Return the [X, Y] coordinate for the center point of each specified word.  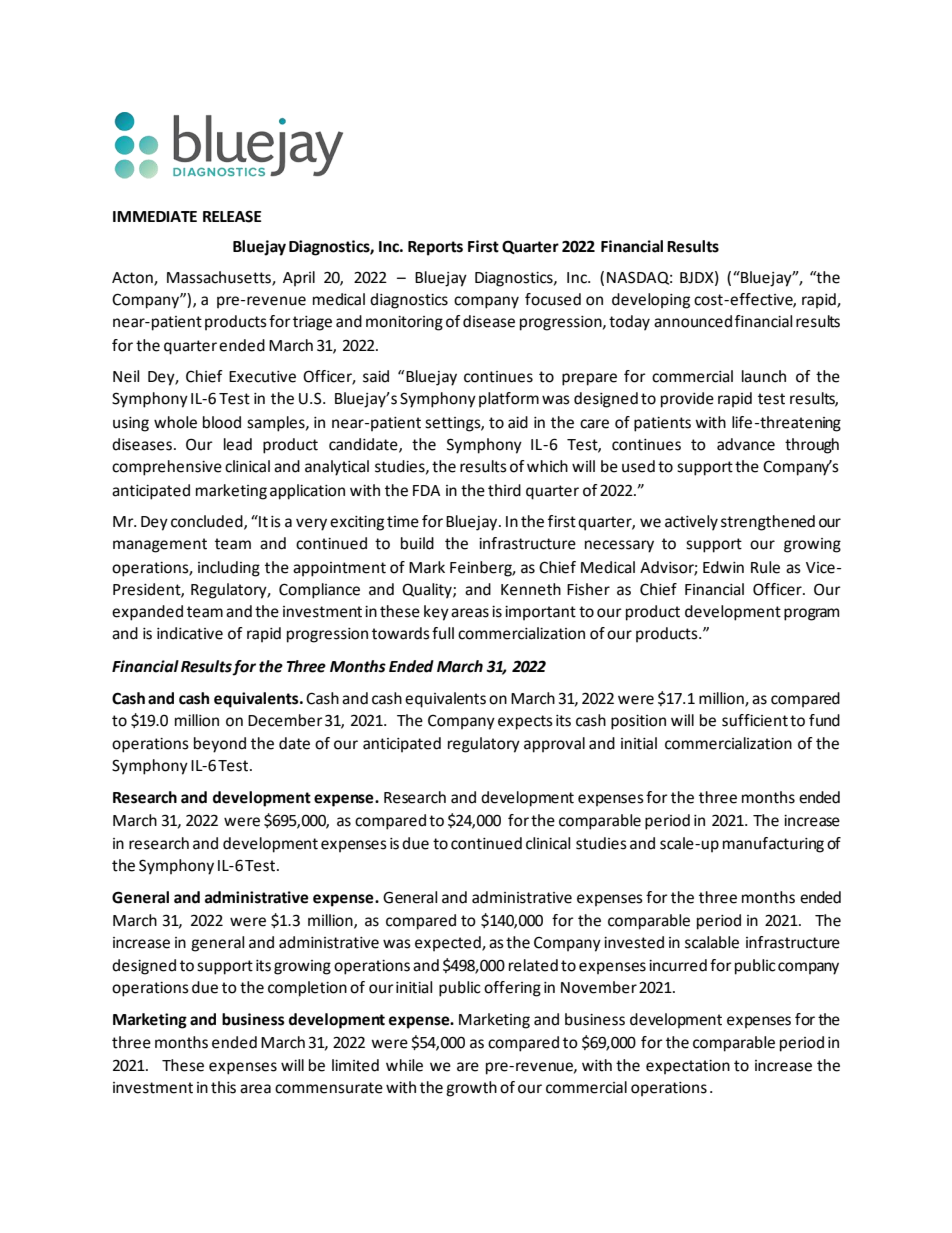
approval [554, 745]
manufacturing [773, 845]
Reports [435, 248]
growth [471, 1089]
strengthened [768, 523]
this [223, 1087]
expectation [688, 1067]
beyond [220, 745]
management [160, 545]
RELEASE [232, 216]
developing [651, 301]
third [504, 490]
